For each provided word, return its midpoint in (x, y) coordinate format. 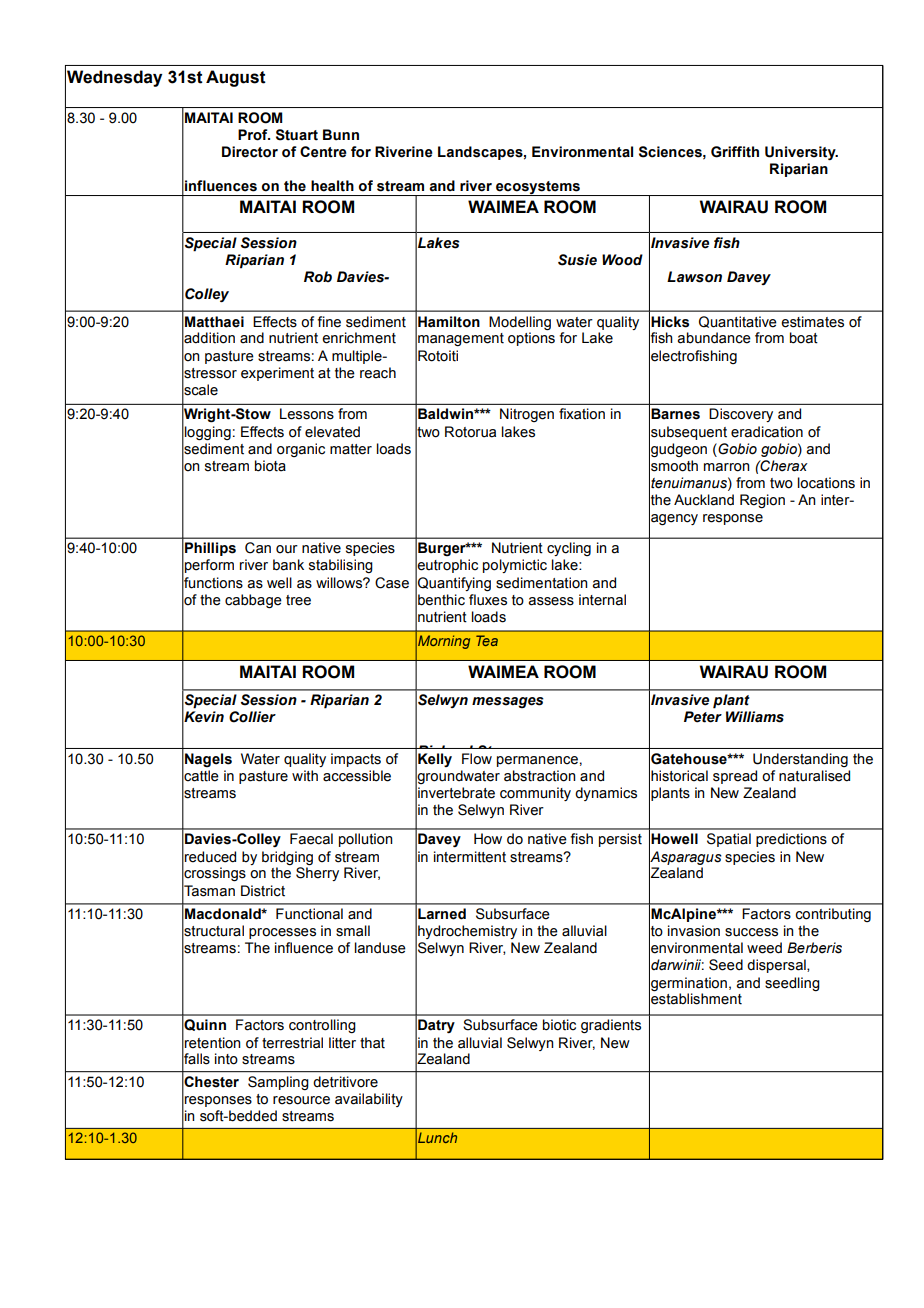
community (535, 794)
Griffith (735, 152)
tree (298, 600)
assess (551, 601)
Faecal (311, 839)
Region (762, 501)
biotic (559, 1025)
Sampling (278, 1083)
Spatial (729, 840)
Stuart (297, 135)
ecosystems (538, 188)
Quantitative (738, 322)
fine (329, 322)
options (531, 338)
